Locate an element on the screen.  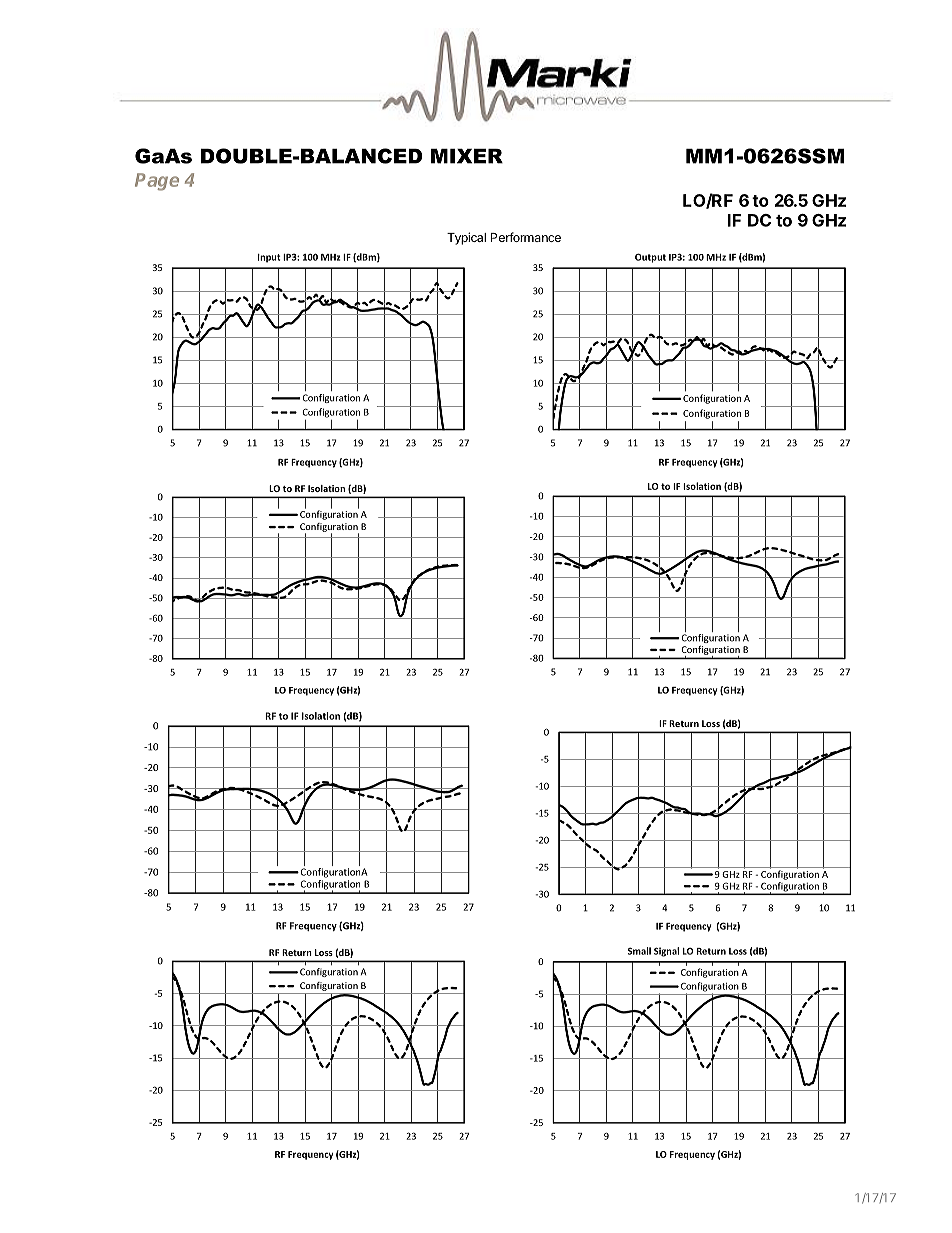
MIXER is located at coordinates (467, 156).
